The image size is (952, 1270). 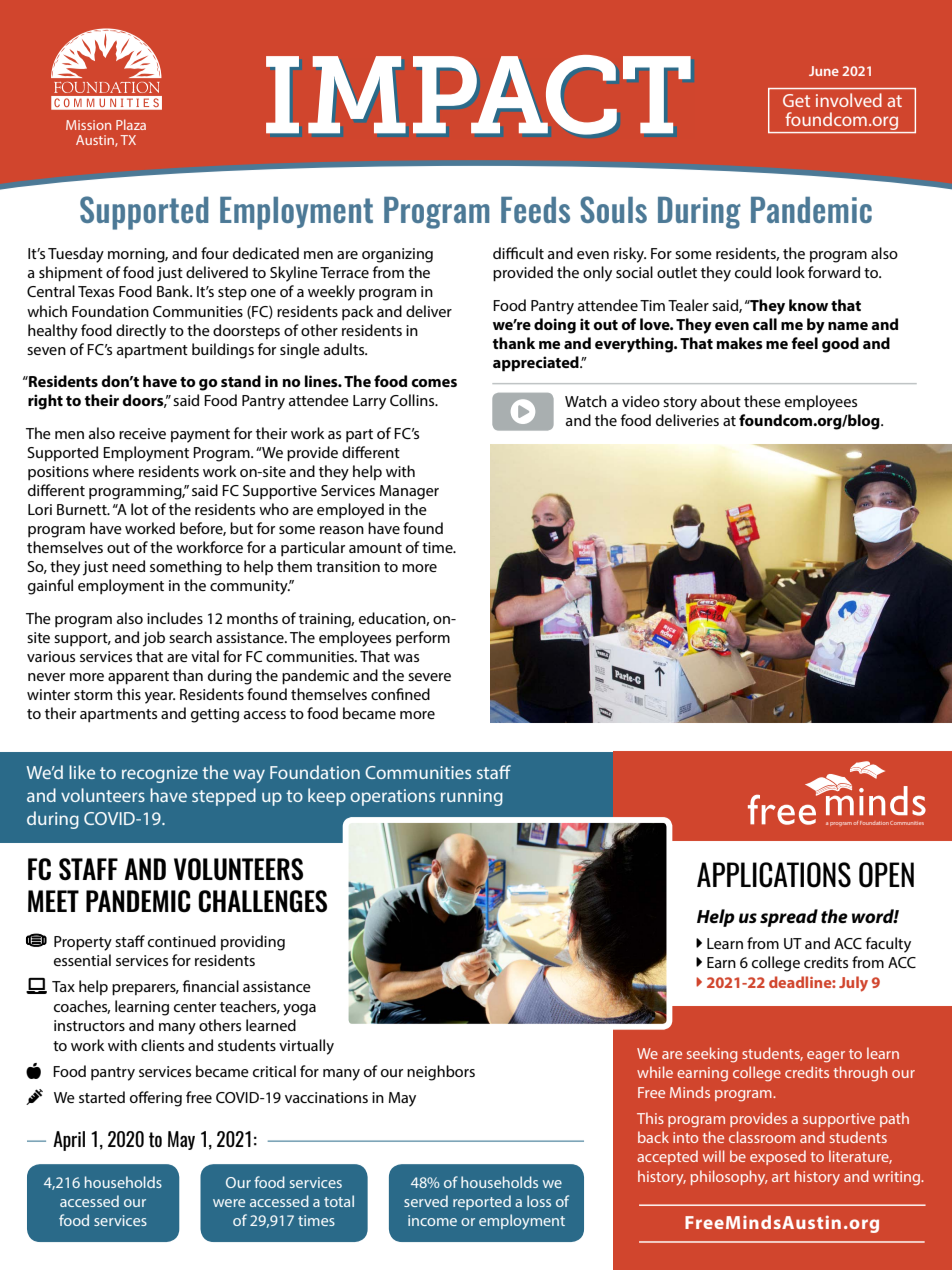 What do you see at coordinates (154, 639) in the screenshot?
I see `job` at bounding box center [154, 639].
